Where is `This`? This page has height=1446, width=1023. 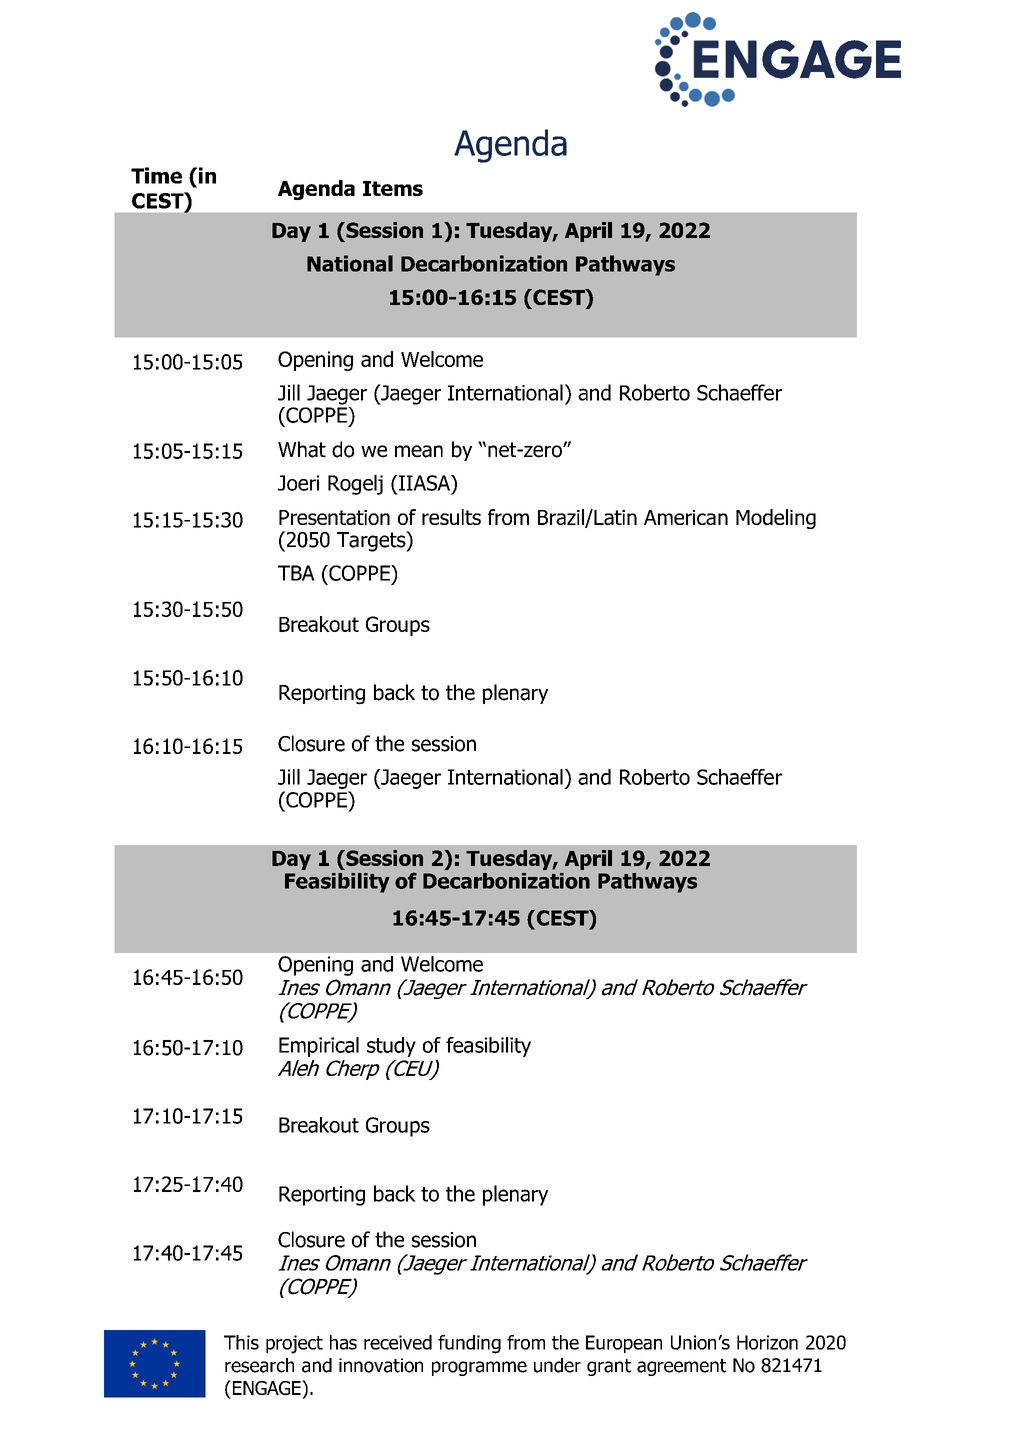 This is located at coordinates (241, 1342).
